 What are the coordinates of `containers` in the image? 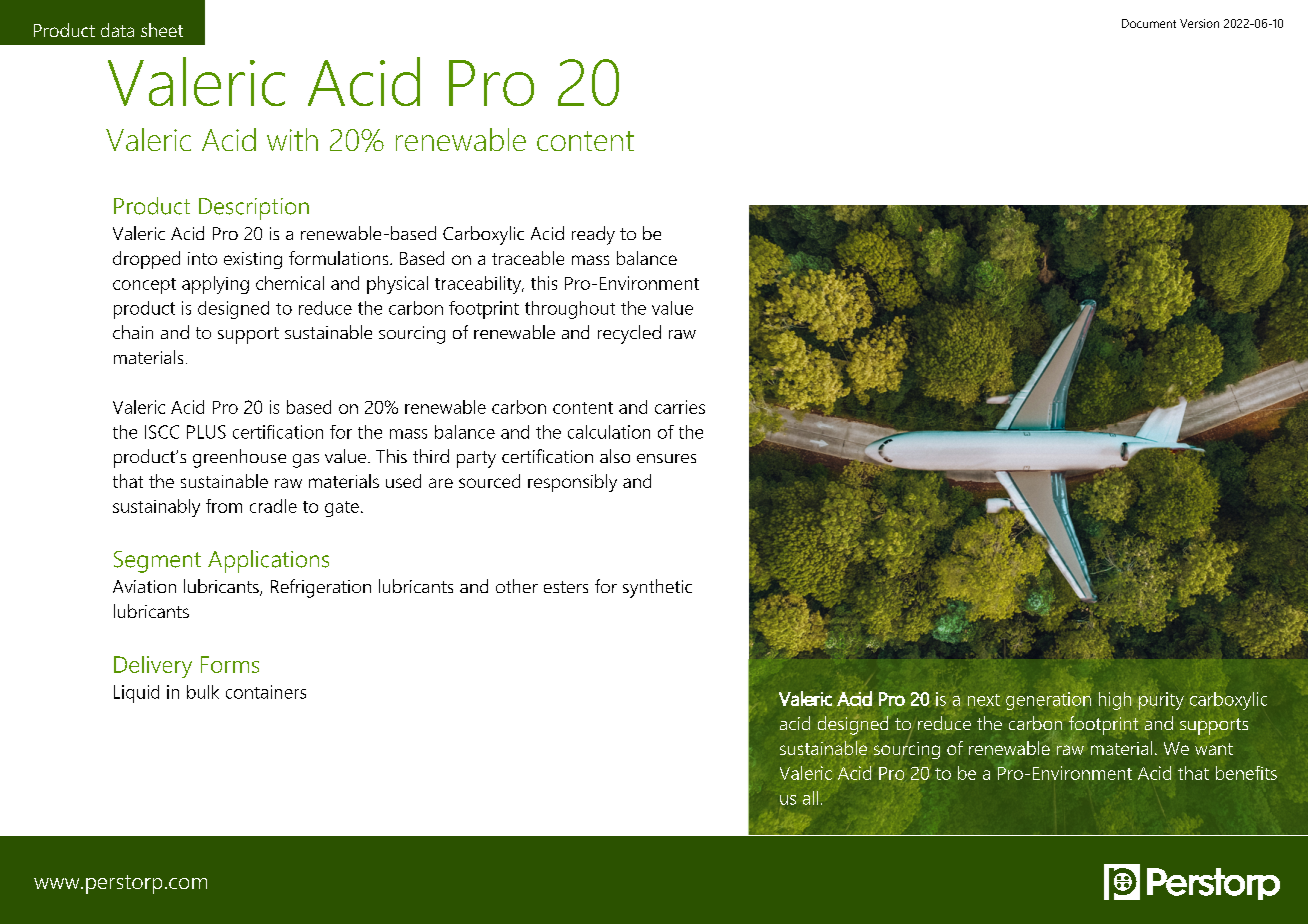 It's located at (266, 692).
